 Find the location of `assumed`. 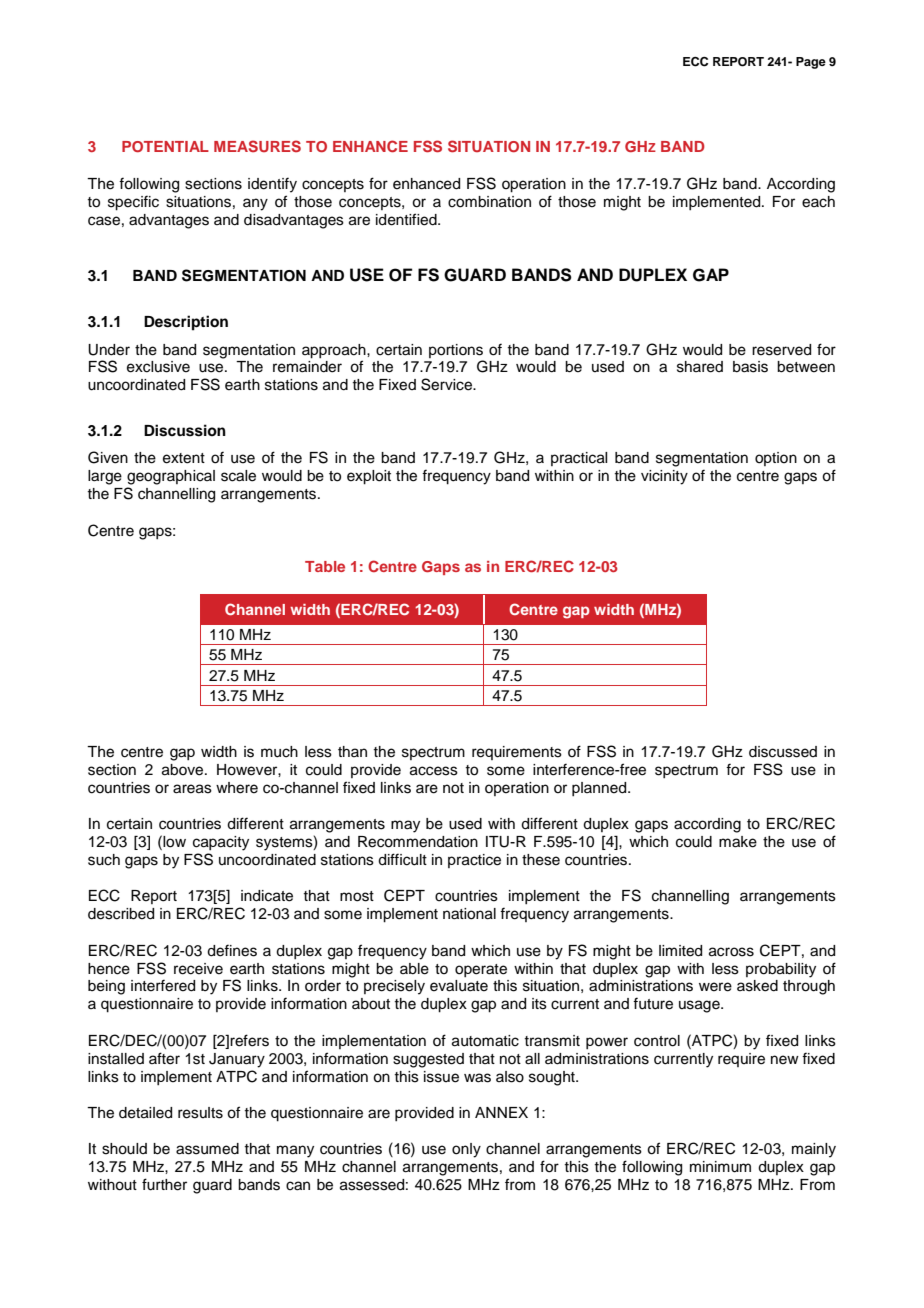

assumed is located at coordinates (207, 1149).
